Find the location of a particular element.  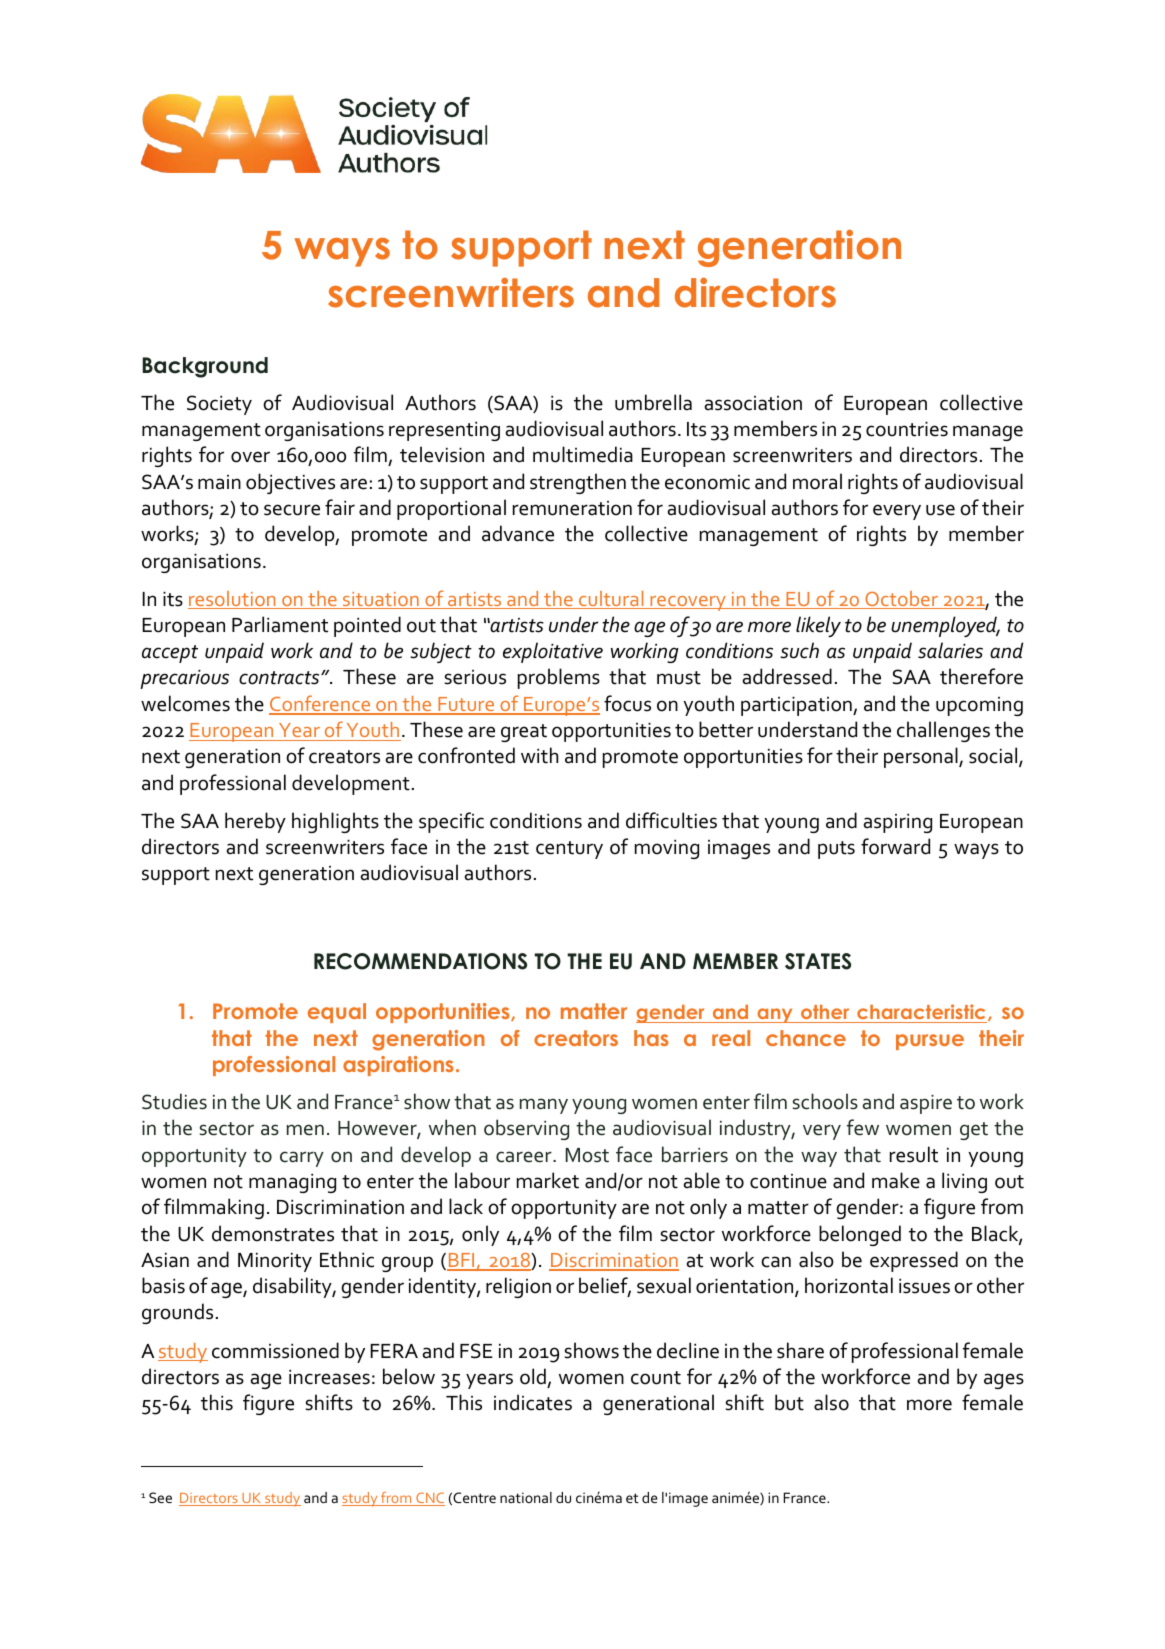

carry is located at coordinates (302, 1159).
